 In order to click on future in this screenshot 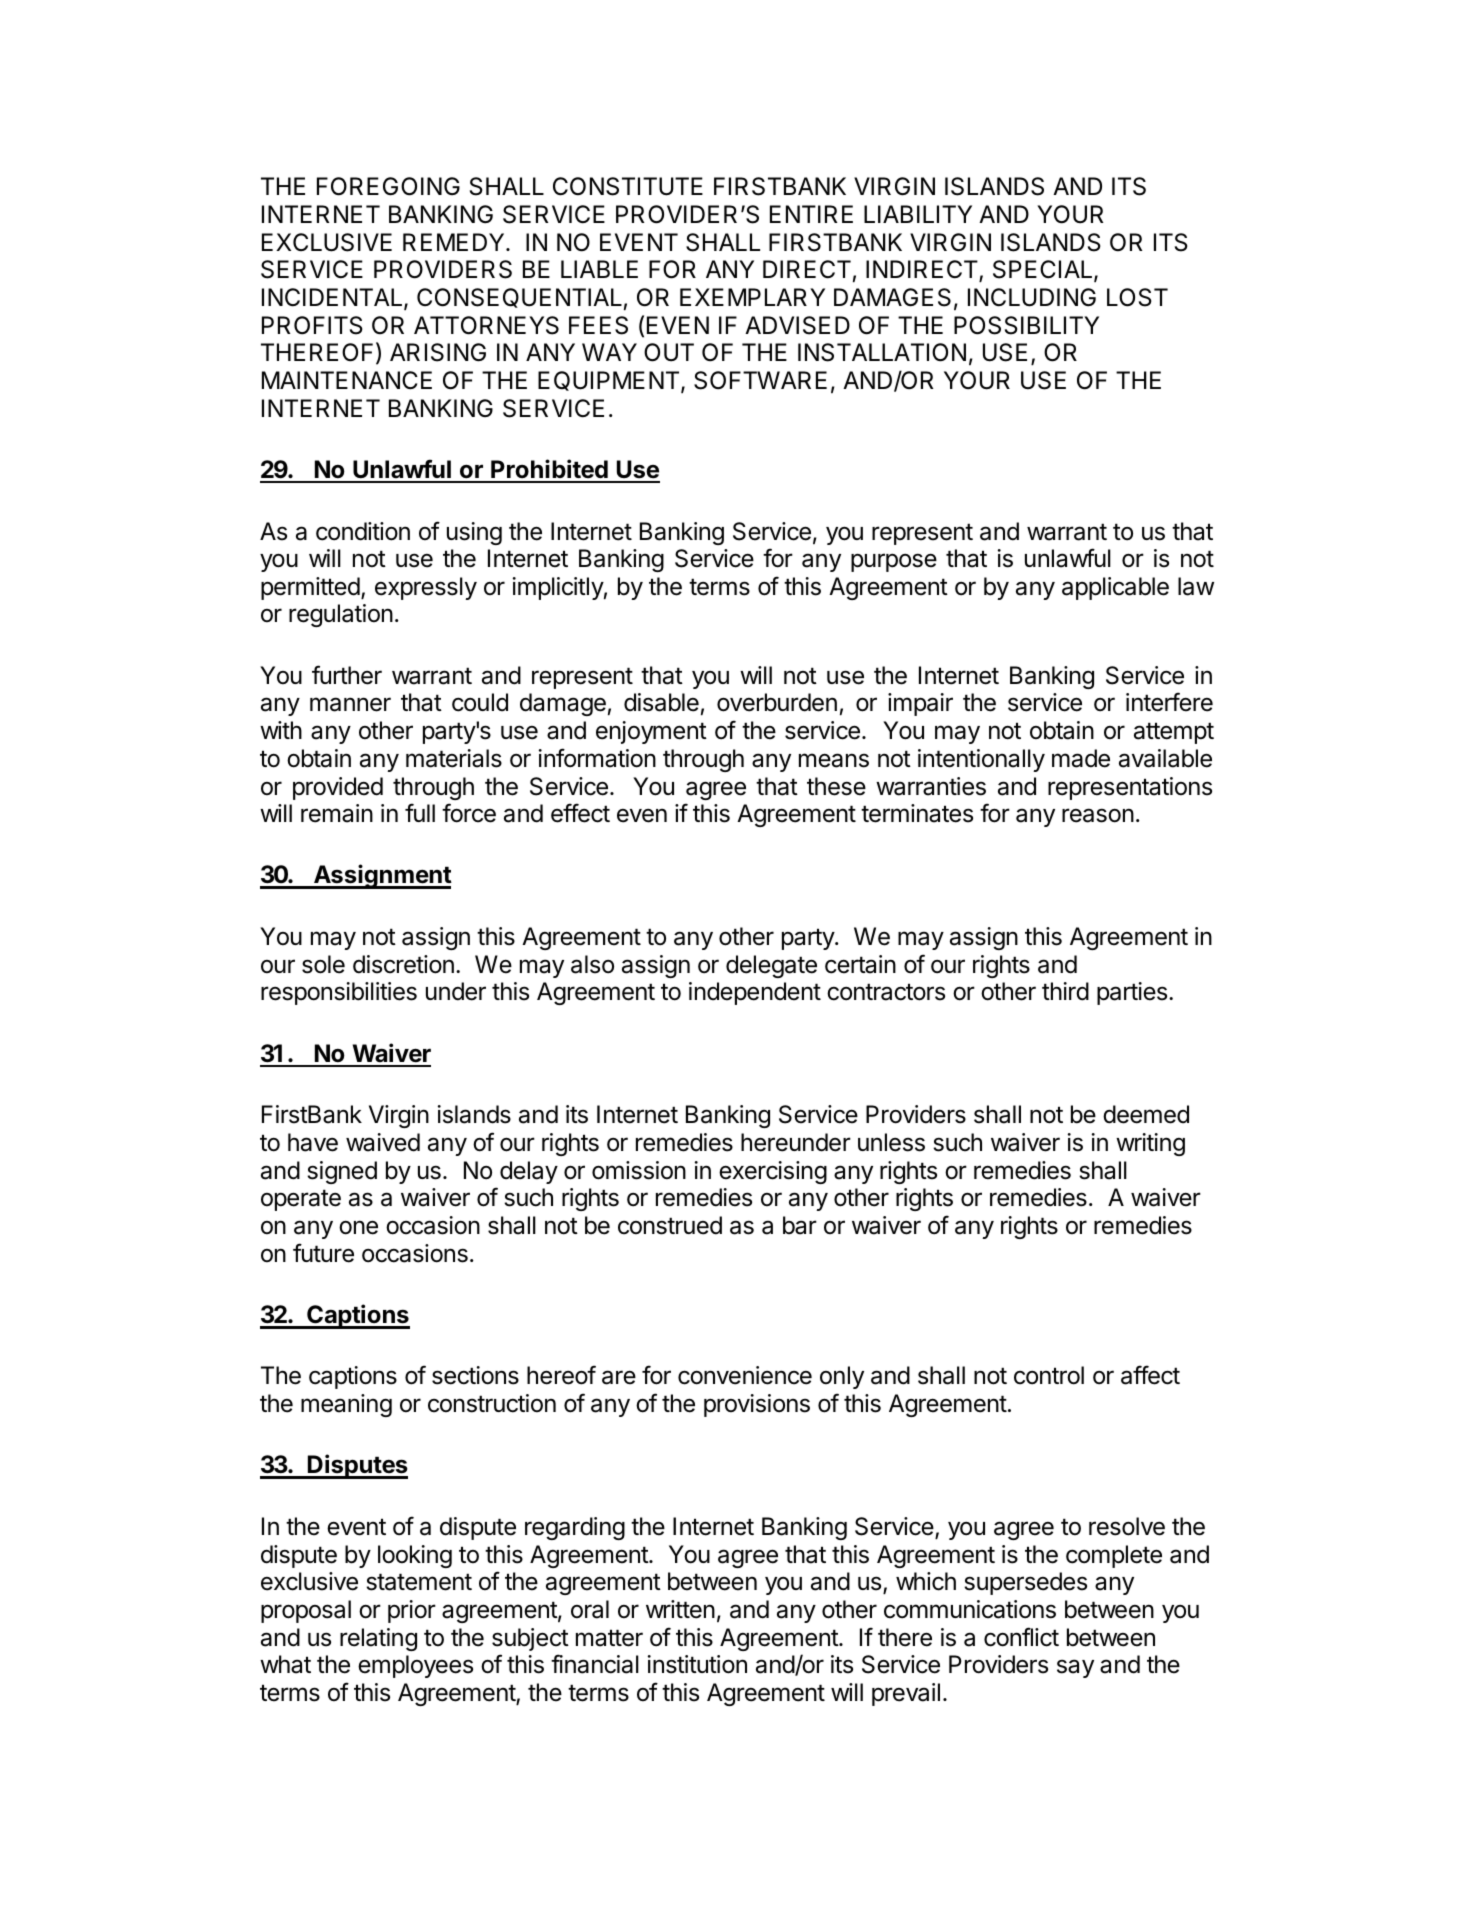, I will do `click(323, 1253)`.
